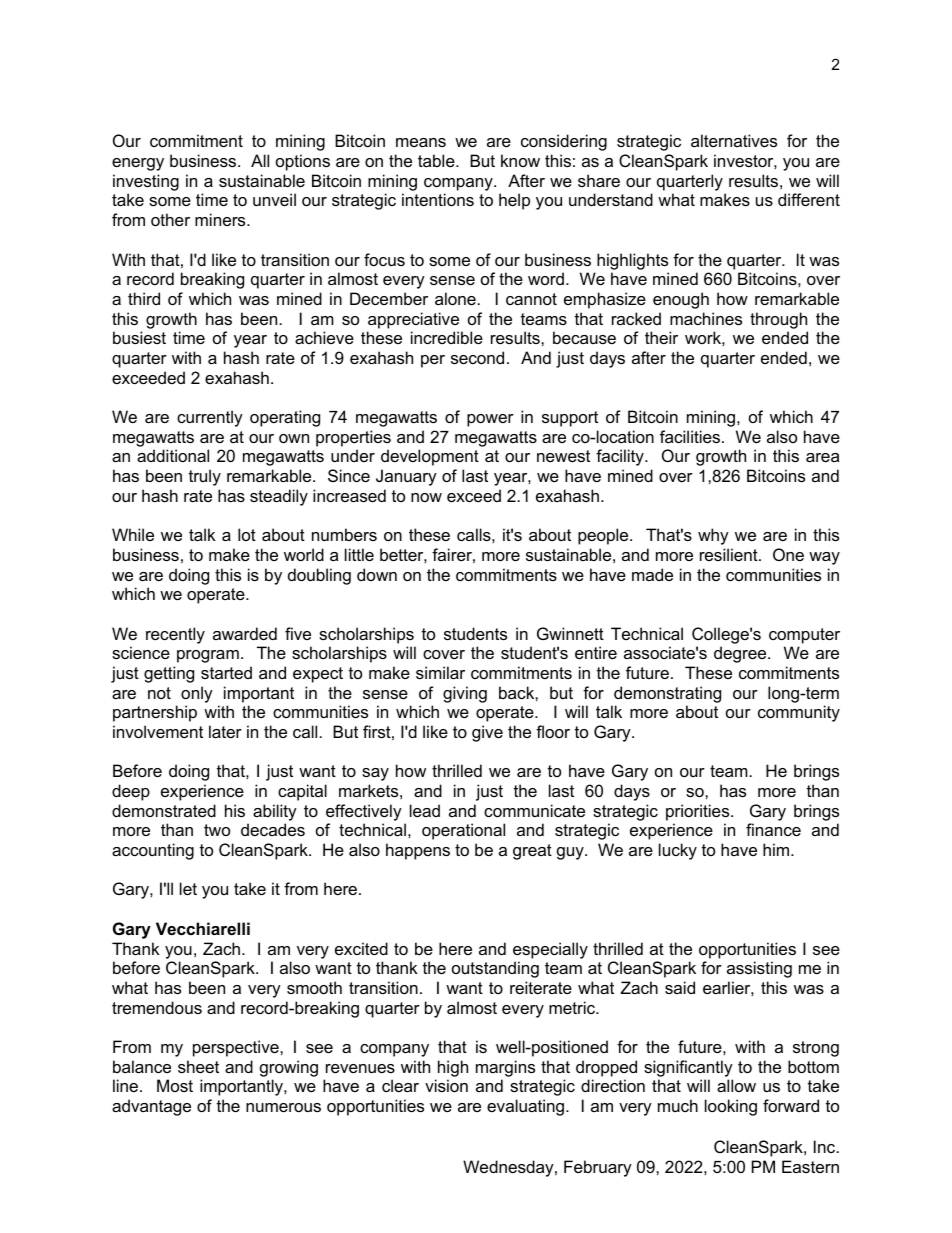  I want to click on degree, so click(741, 654).
